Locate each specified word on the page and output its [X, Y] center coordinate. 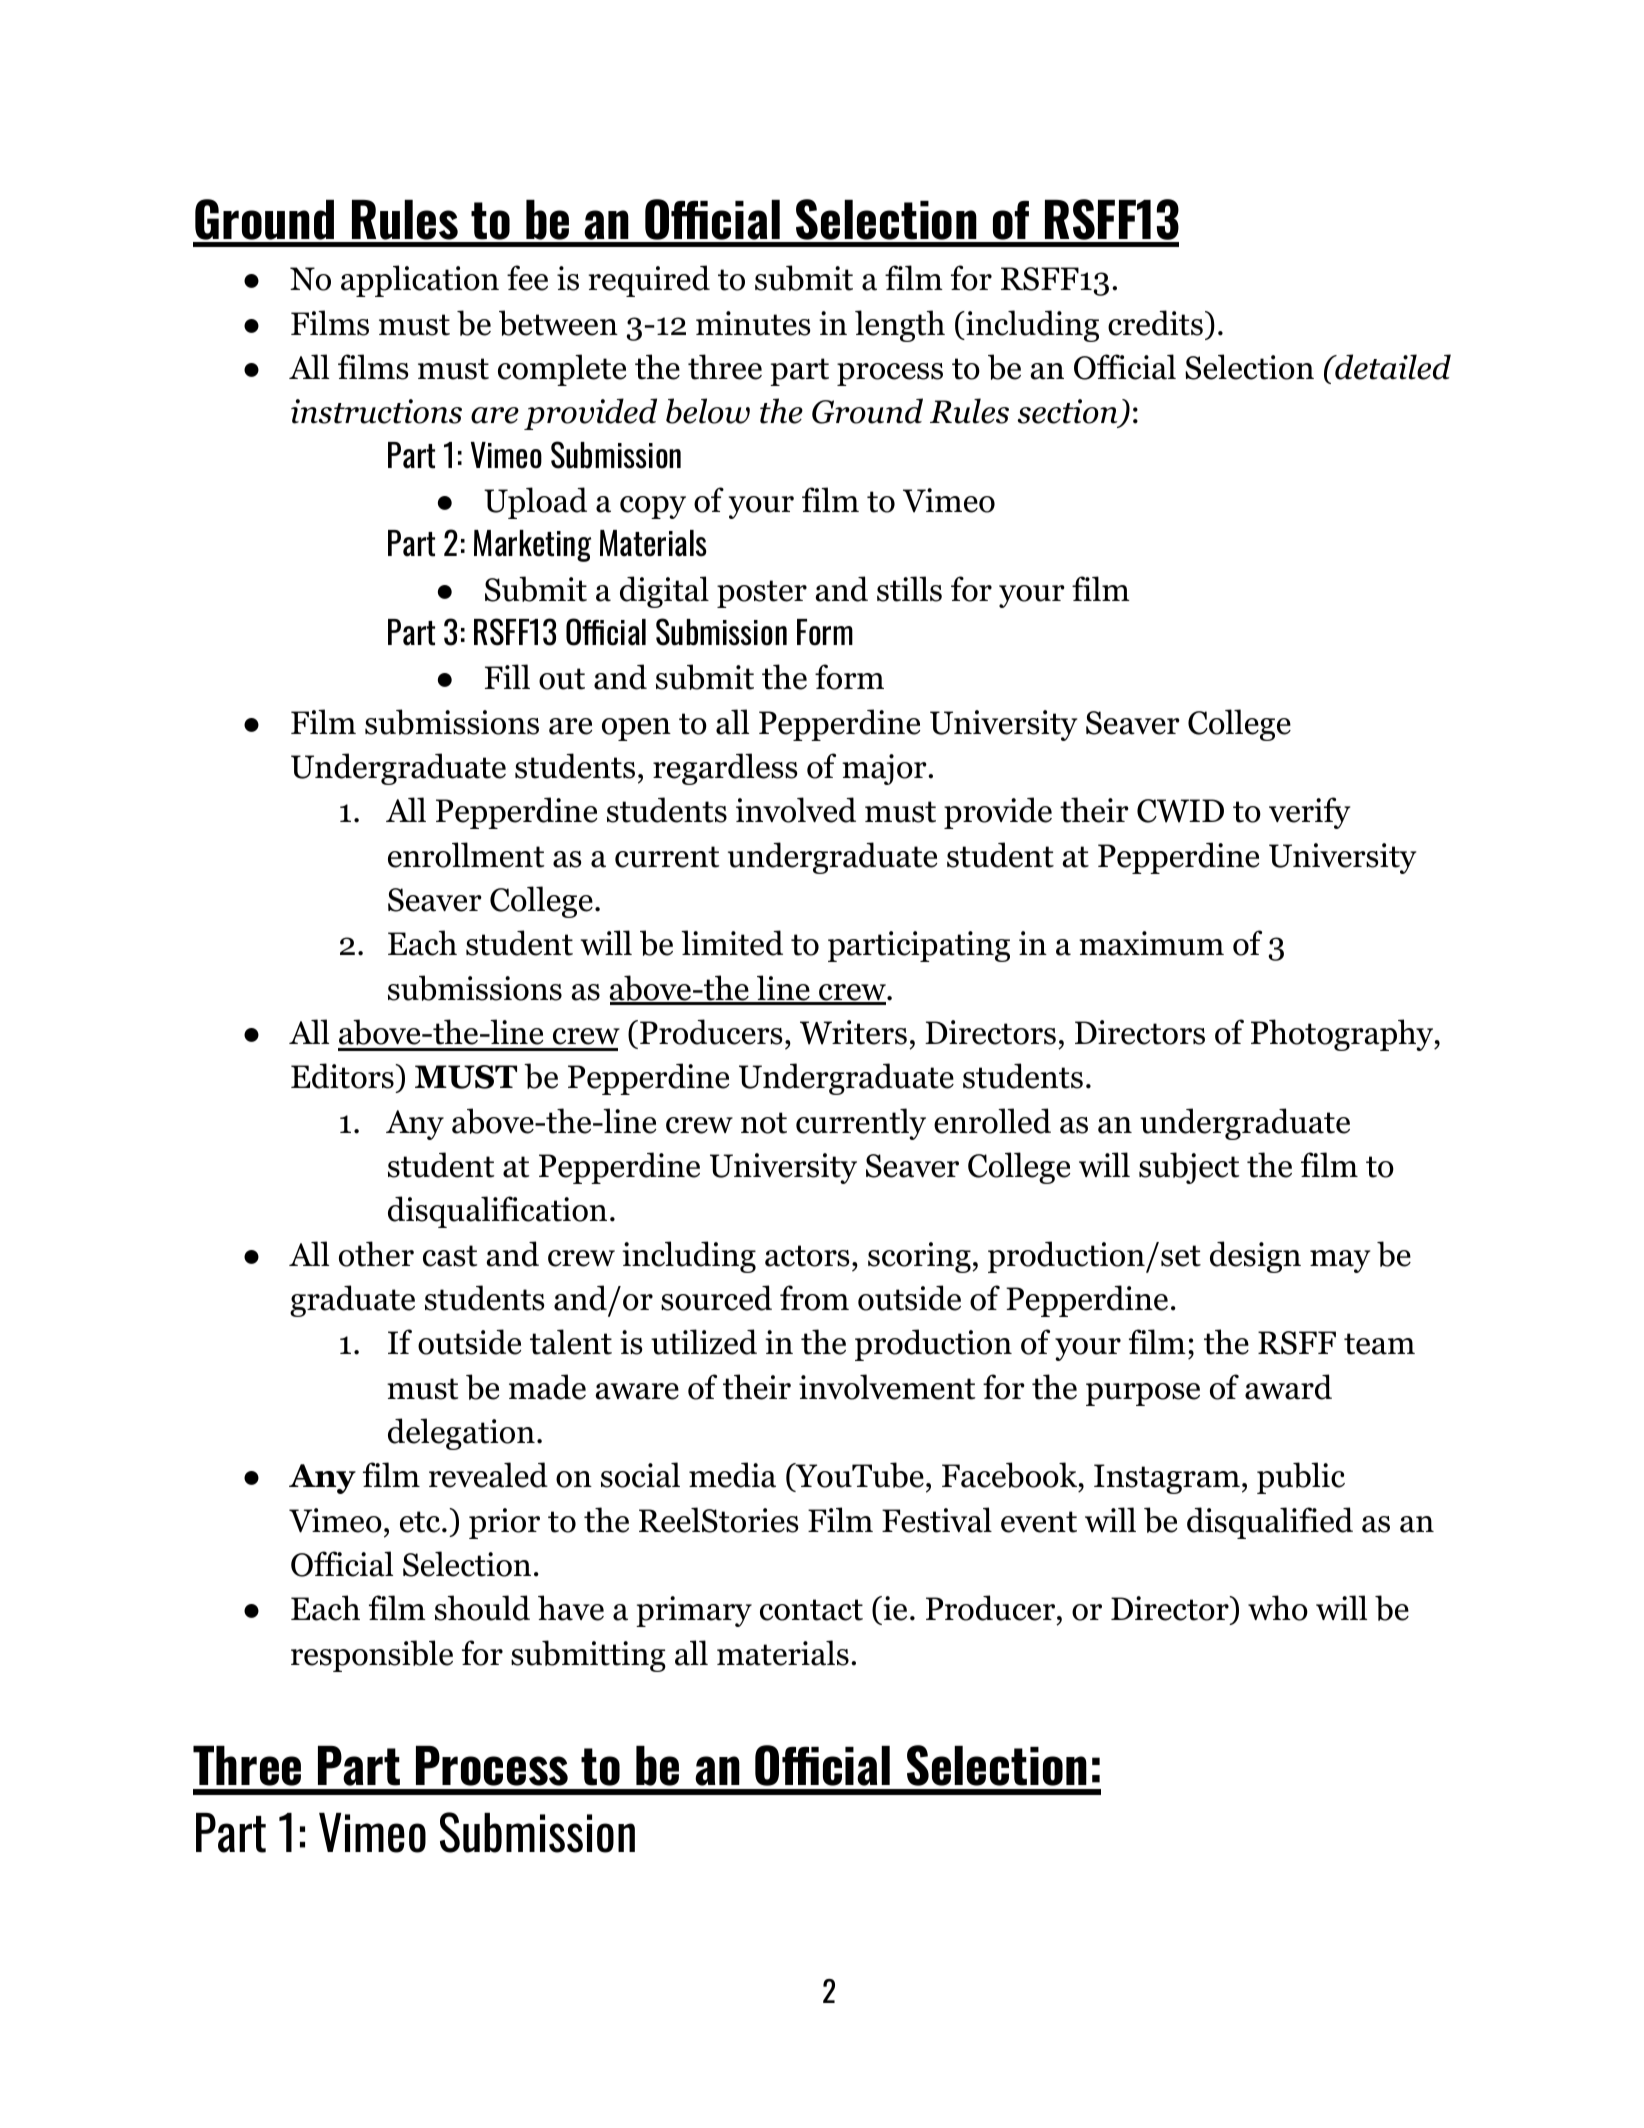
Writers [853, 1032]
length [900, 326]
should [482, 1608]
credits [1155, 323]
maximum [1151, 943]
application [420, 281]
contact [811, 1610]
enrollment [466, 855]
